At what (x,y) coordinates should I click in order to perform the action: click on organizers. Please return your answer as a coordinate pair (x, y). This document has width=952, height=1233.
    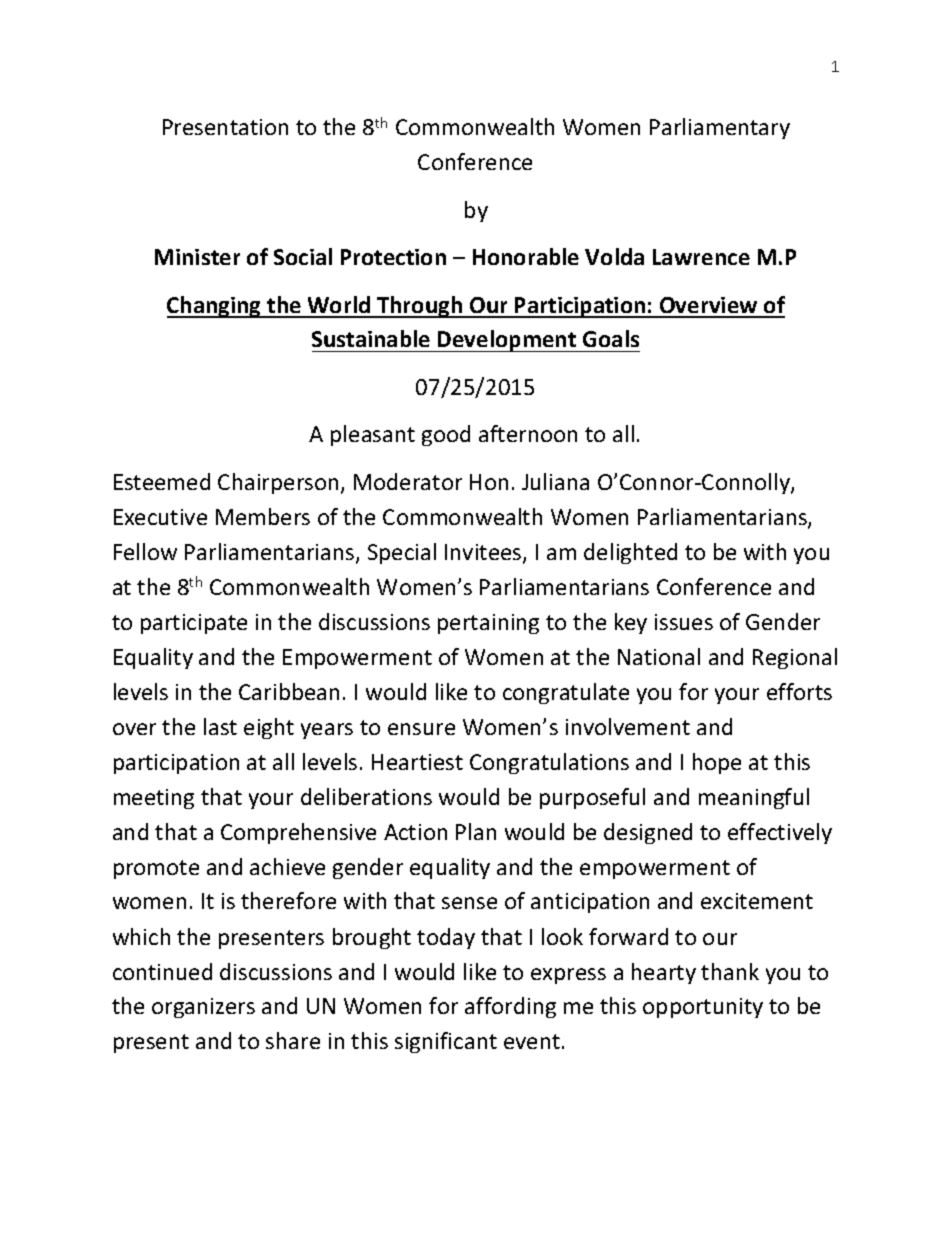
    Looking at the image, I should click on (203, 1008).
